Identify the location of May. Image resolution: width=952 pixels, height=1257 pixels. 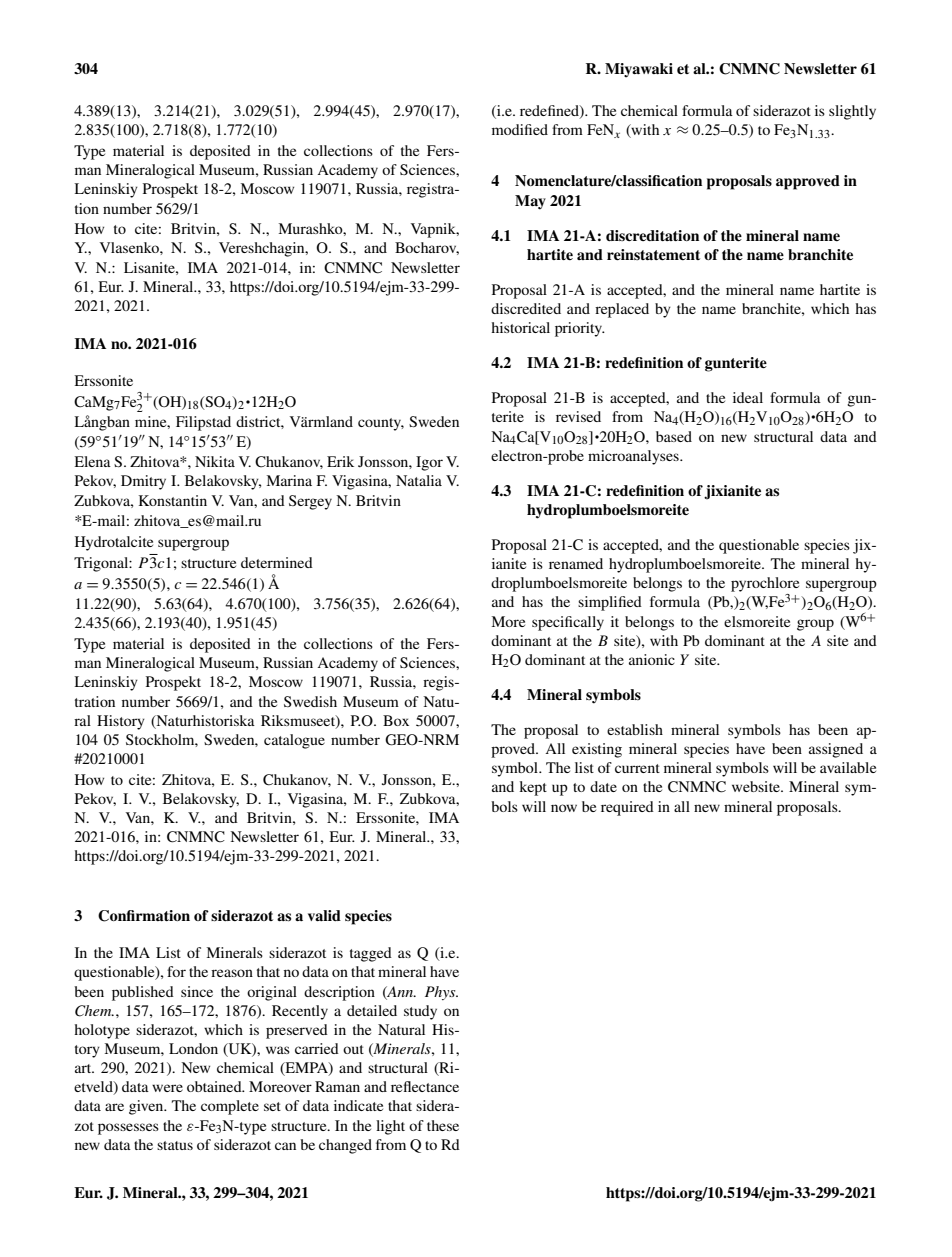
(530, 202).
